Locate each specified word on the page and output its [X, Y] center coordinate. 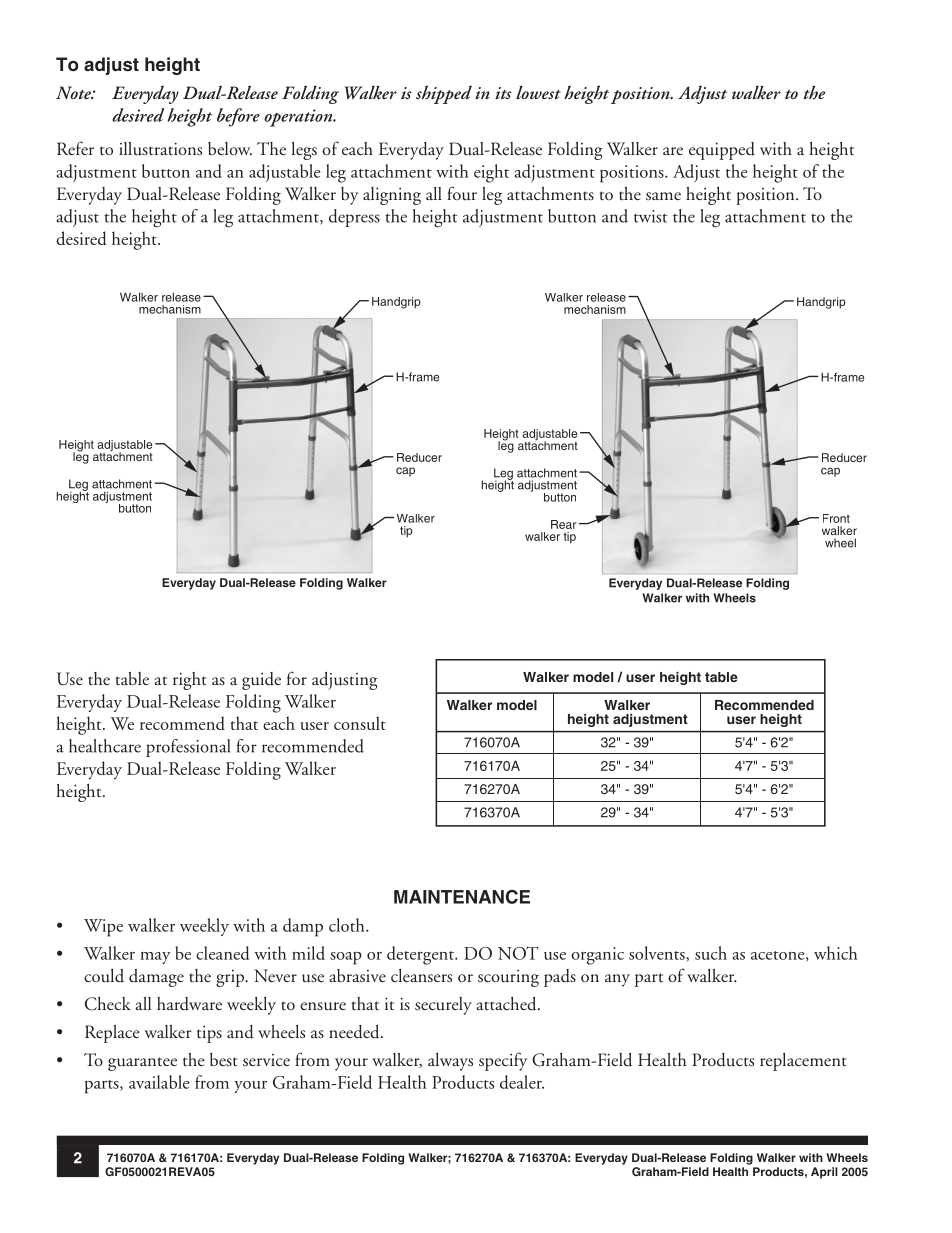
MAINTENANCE [462, 897]
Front [836, 518]
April [824, 1173]
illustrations [160, 149]
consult [360, 723]
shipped [444, 94]
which [836, 953]
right [190, 681]
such [711, 953]
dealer [522, 1082]
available [159, 1082]
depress [354, 218]
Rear [564, 524]
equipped [722, 151]
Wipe [103, 928]
